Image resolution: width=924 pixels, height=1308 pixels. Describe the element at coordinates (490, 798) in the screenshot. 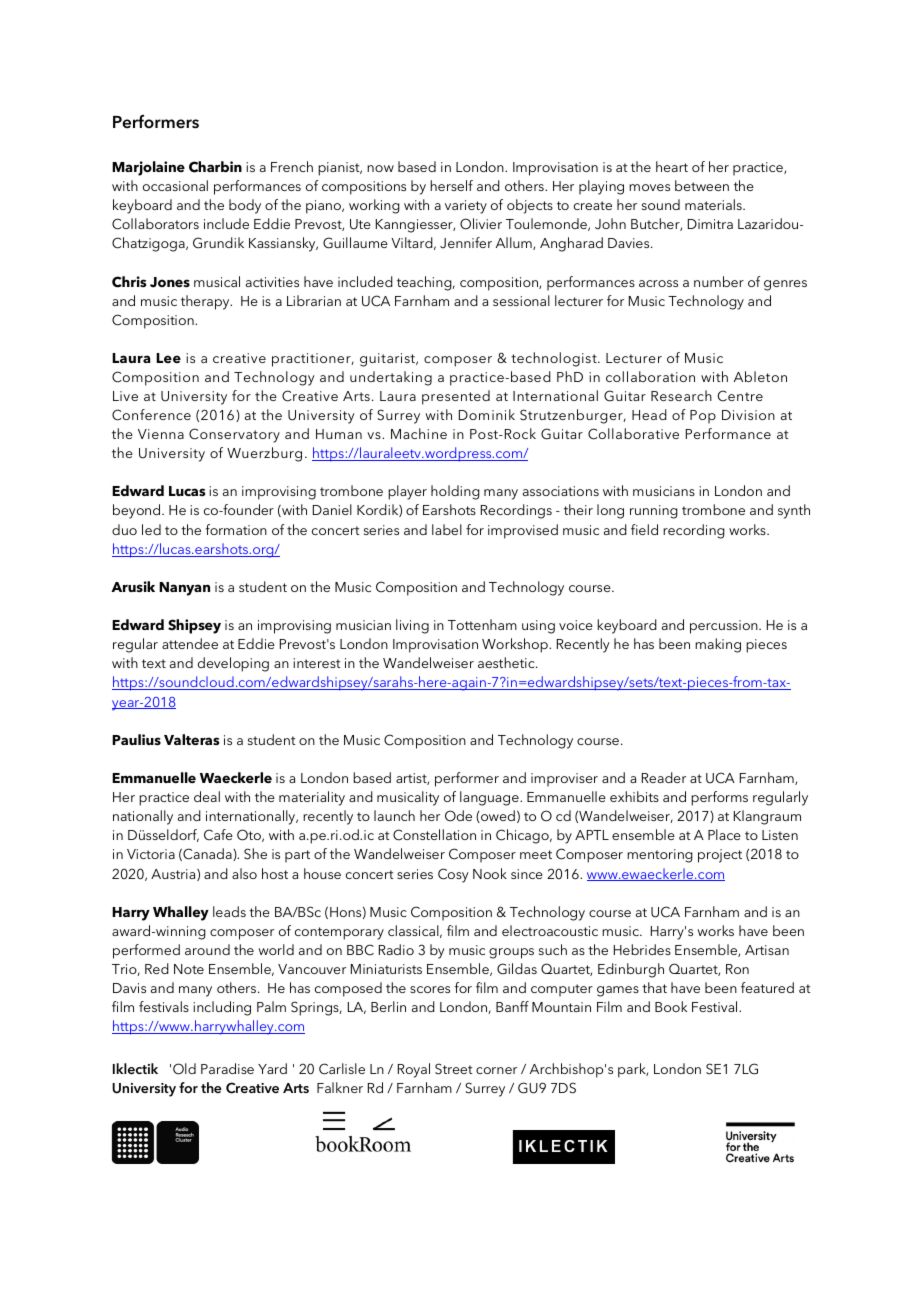

I see `language` at that location.
